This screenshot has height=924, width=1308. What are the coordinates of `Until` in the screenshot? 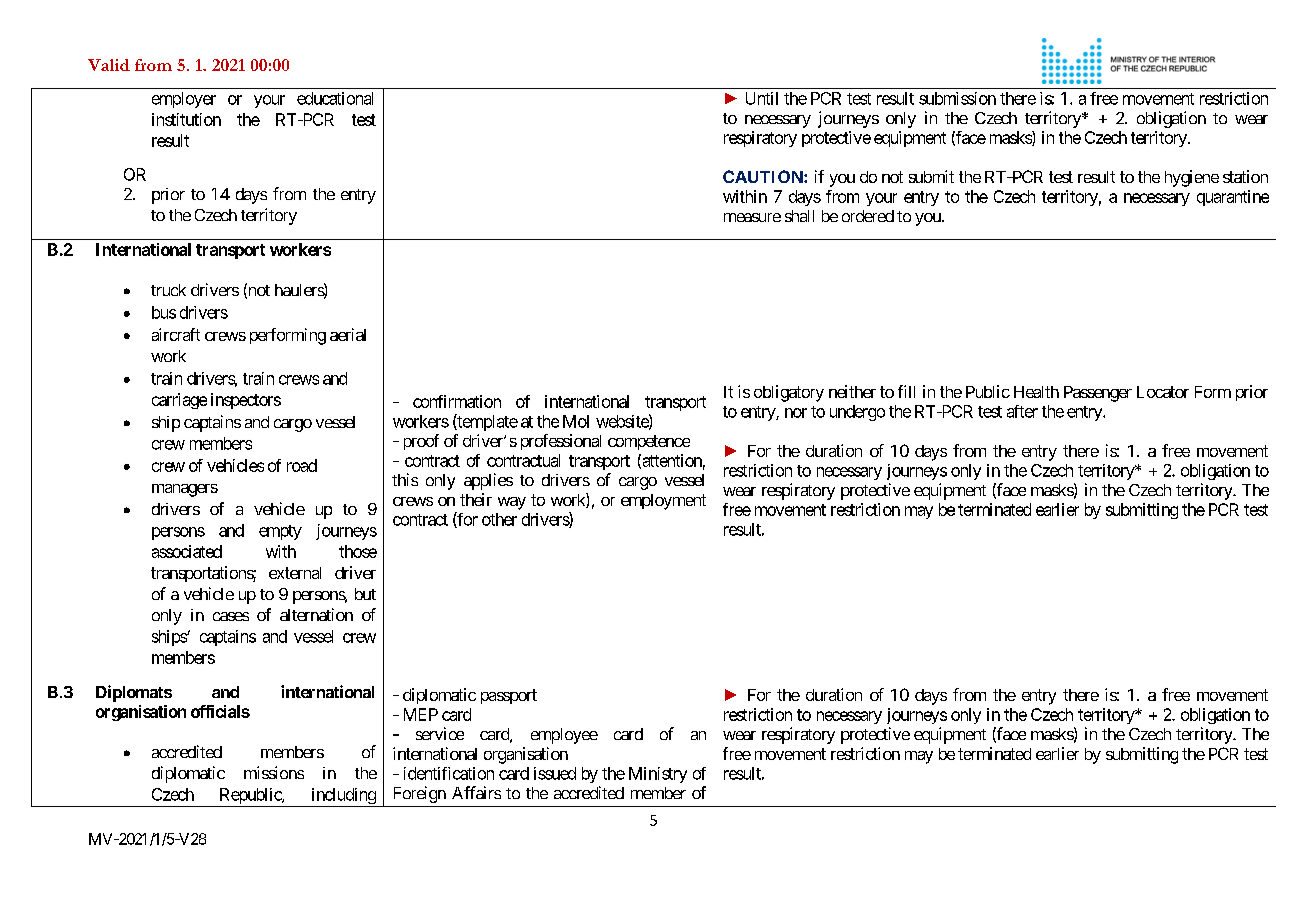 It's located at (762, 98).
